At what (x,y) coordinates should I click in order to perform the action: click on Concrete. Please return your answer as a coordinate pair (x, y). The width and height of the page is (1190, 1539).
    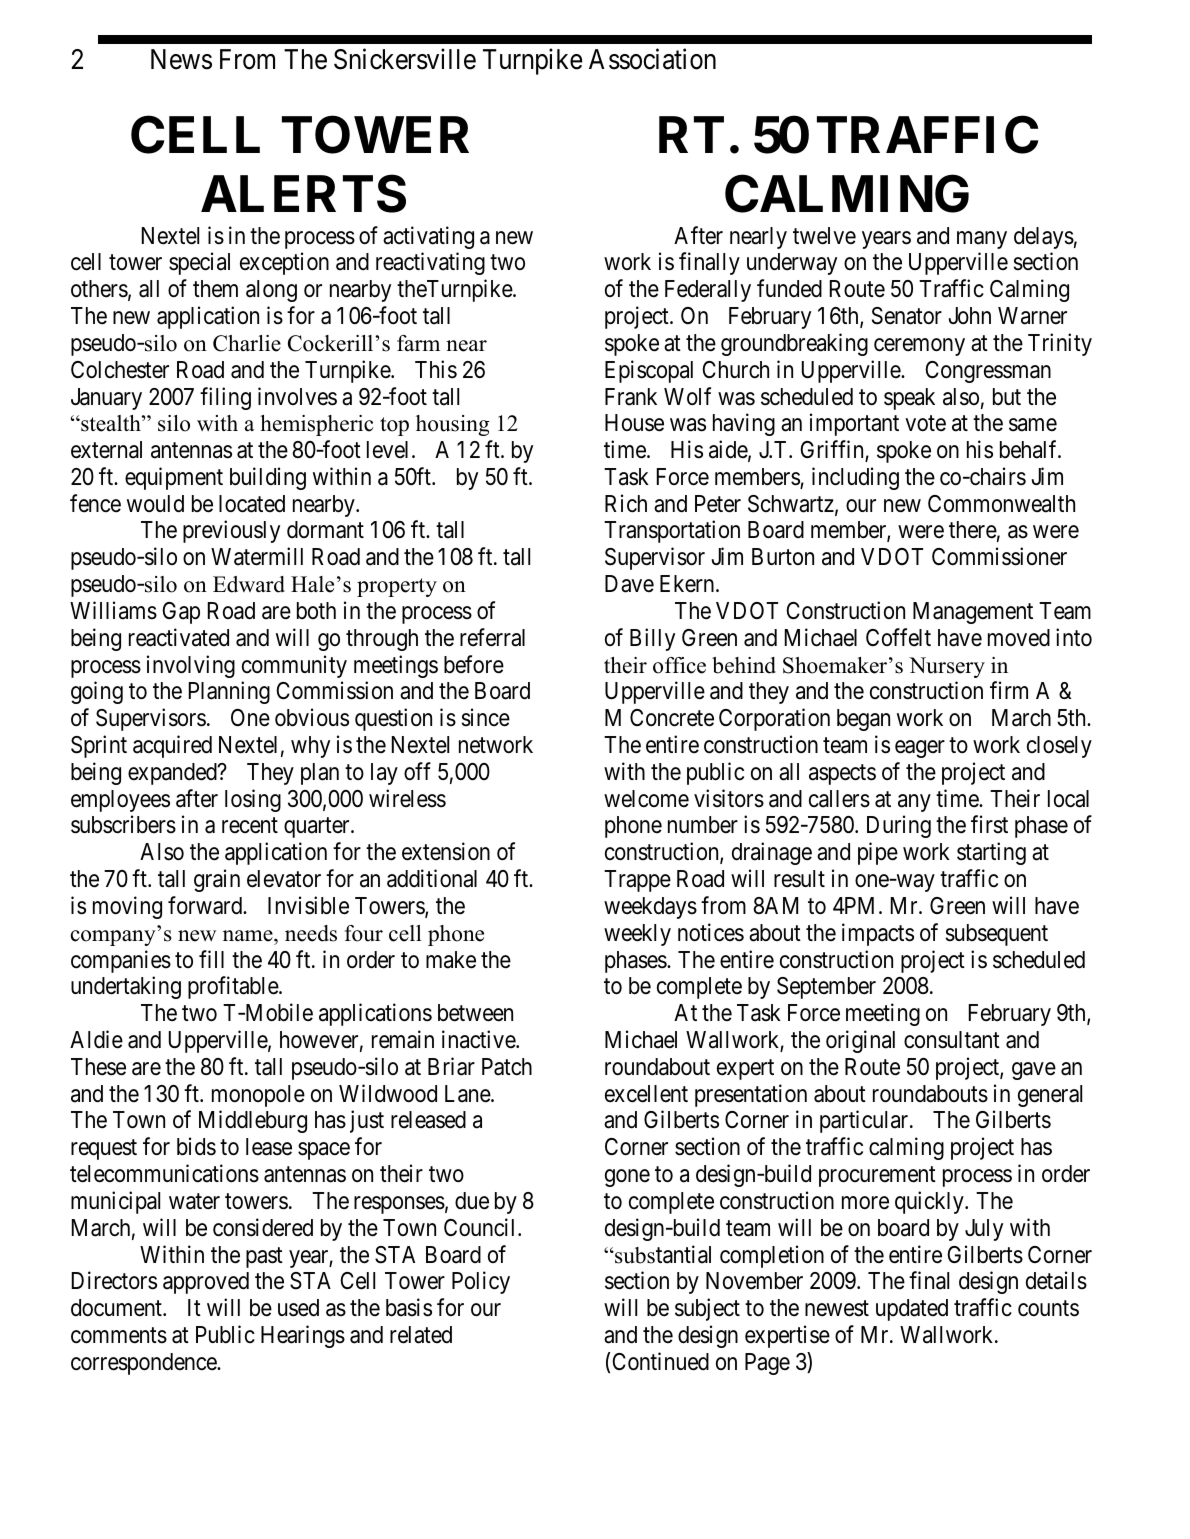
    Looking at the image, I should click on (672, 718).
